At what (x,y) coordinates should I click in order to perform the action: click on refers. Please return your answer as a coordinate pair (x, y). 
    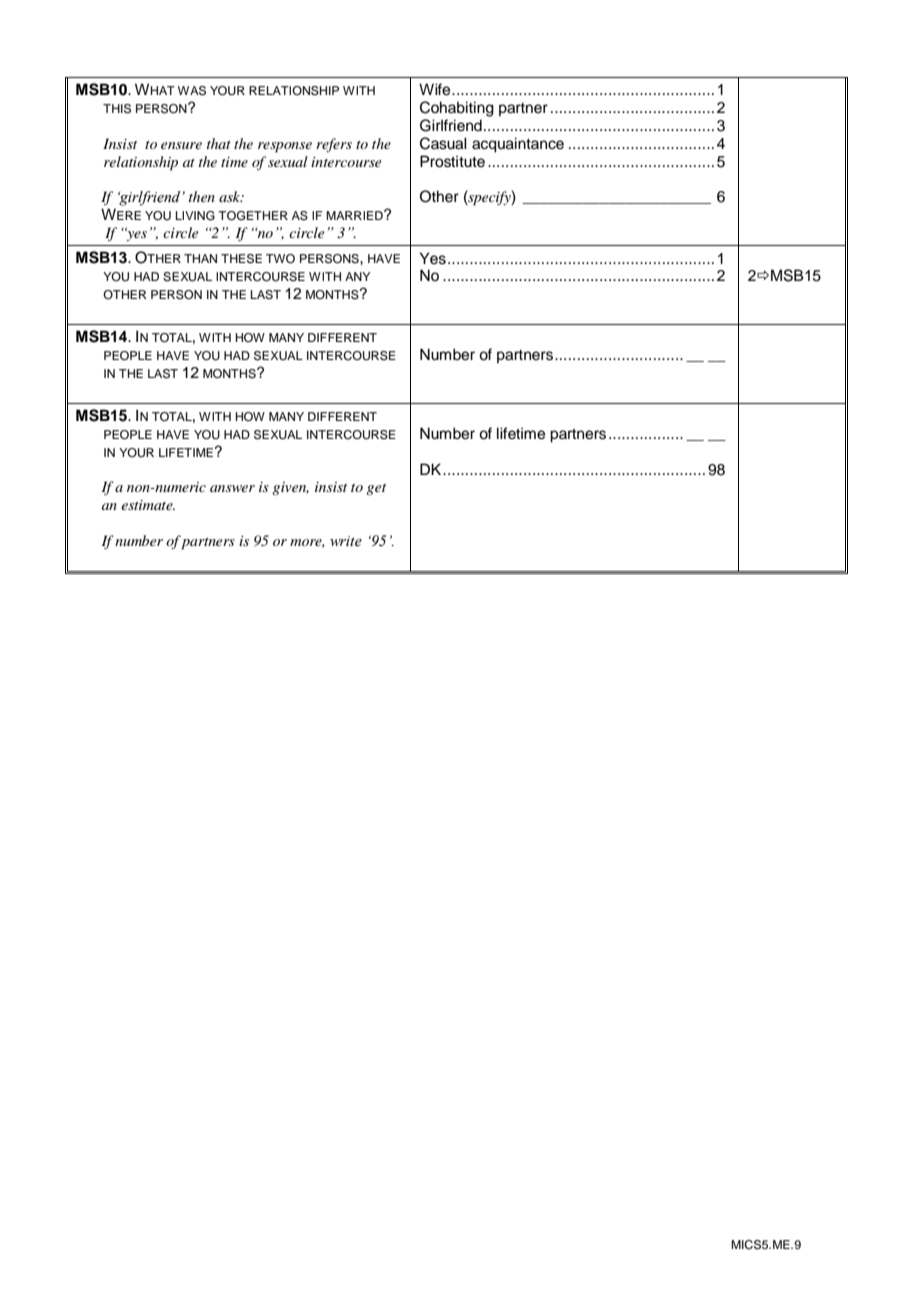
    Looking at the image, I should click on (334, 145).
